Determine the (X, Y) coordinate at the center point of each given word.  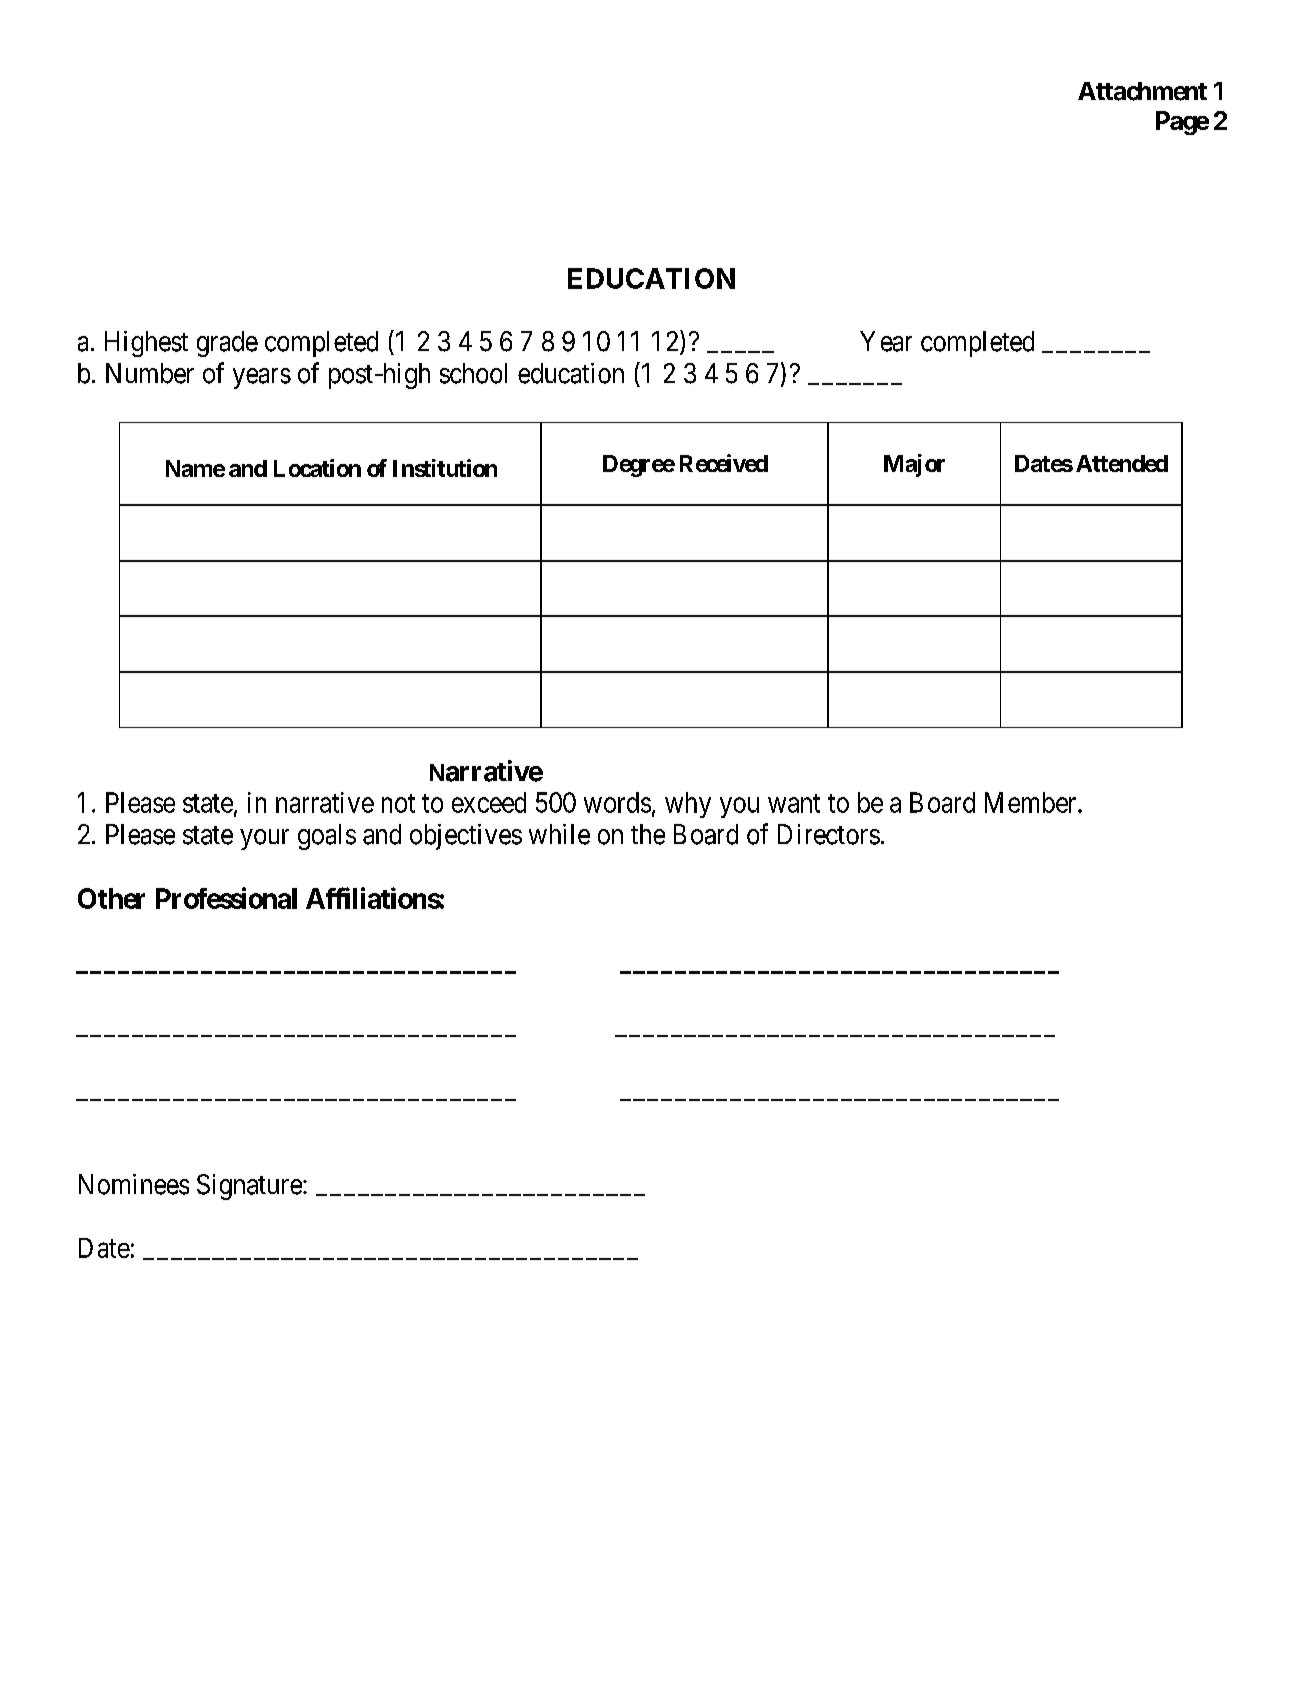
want (794, 803)
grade (227, 344)
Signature (249, 1187)
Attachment (1142, 91)
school (473, 373)
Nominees (134, 1184)
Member (1032, 802)
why (688, 805)
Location (317, 468)
